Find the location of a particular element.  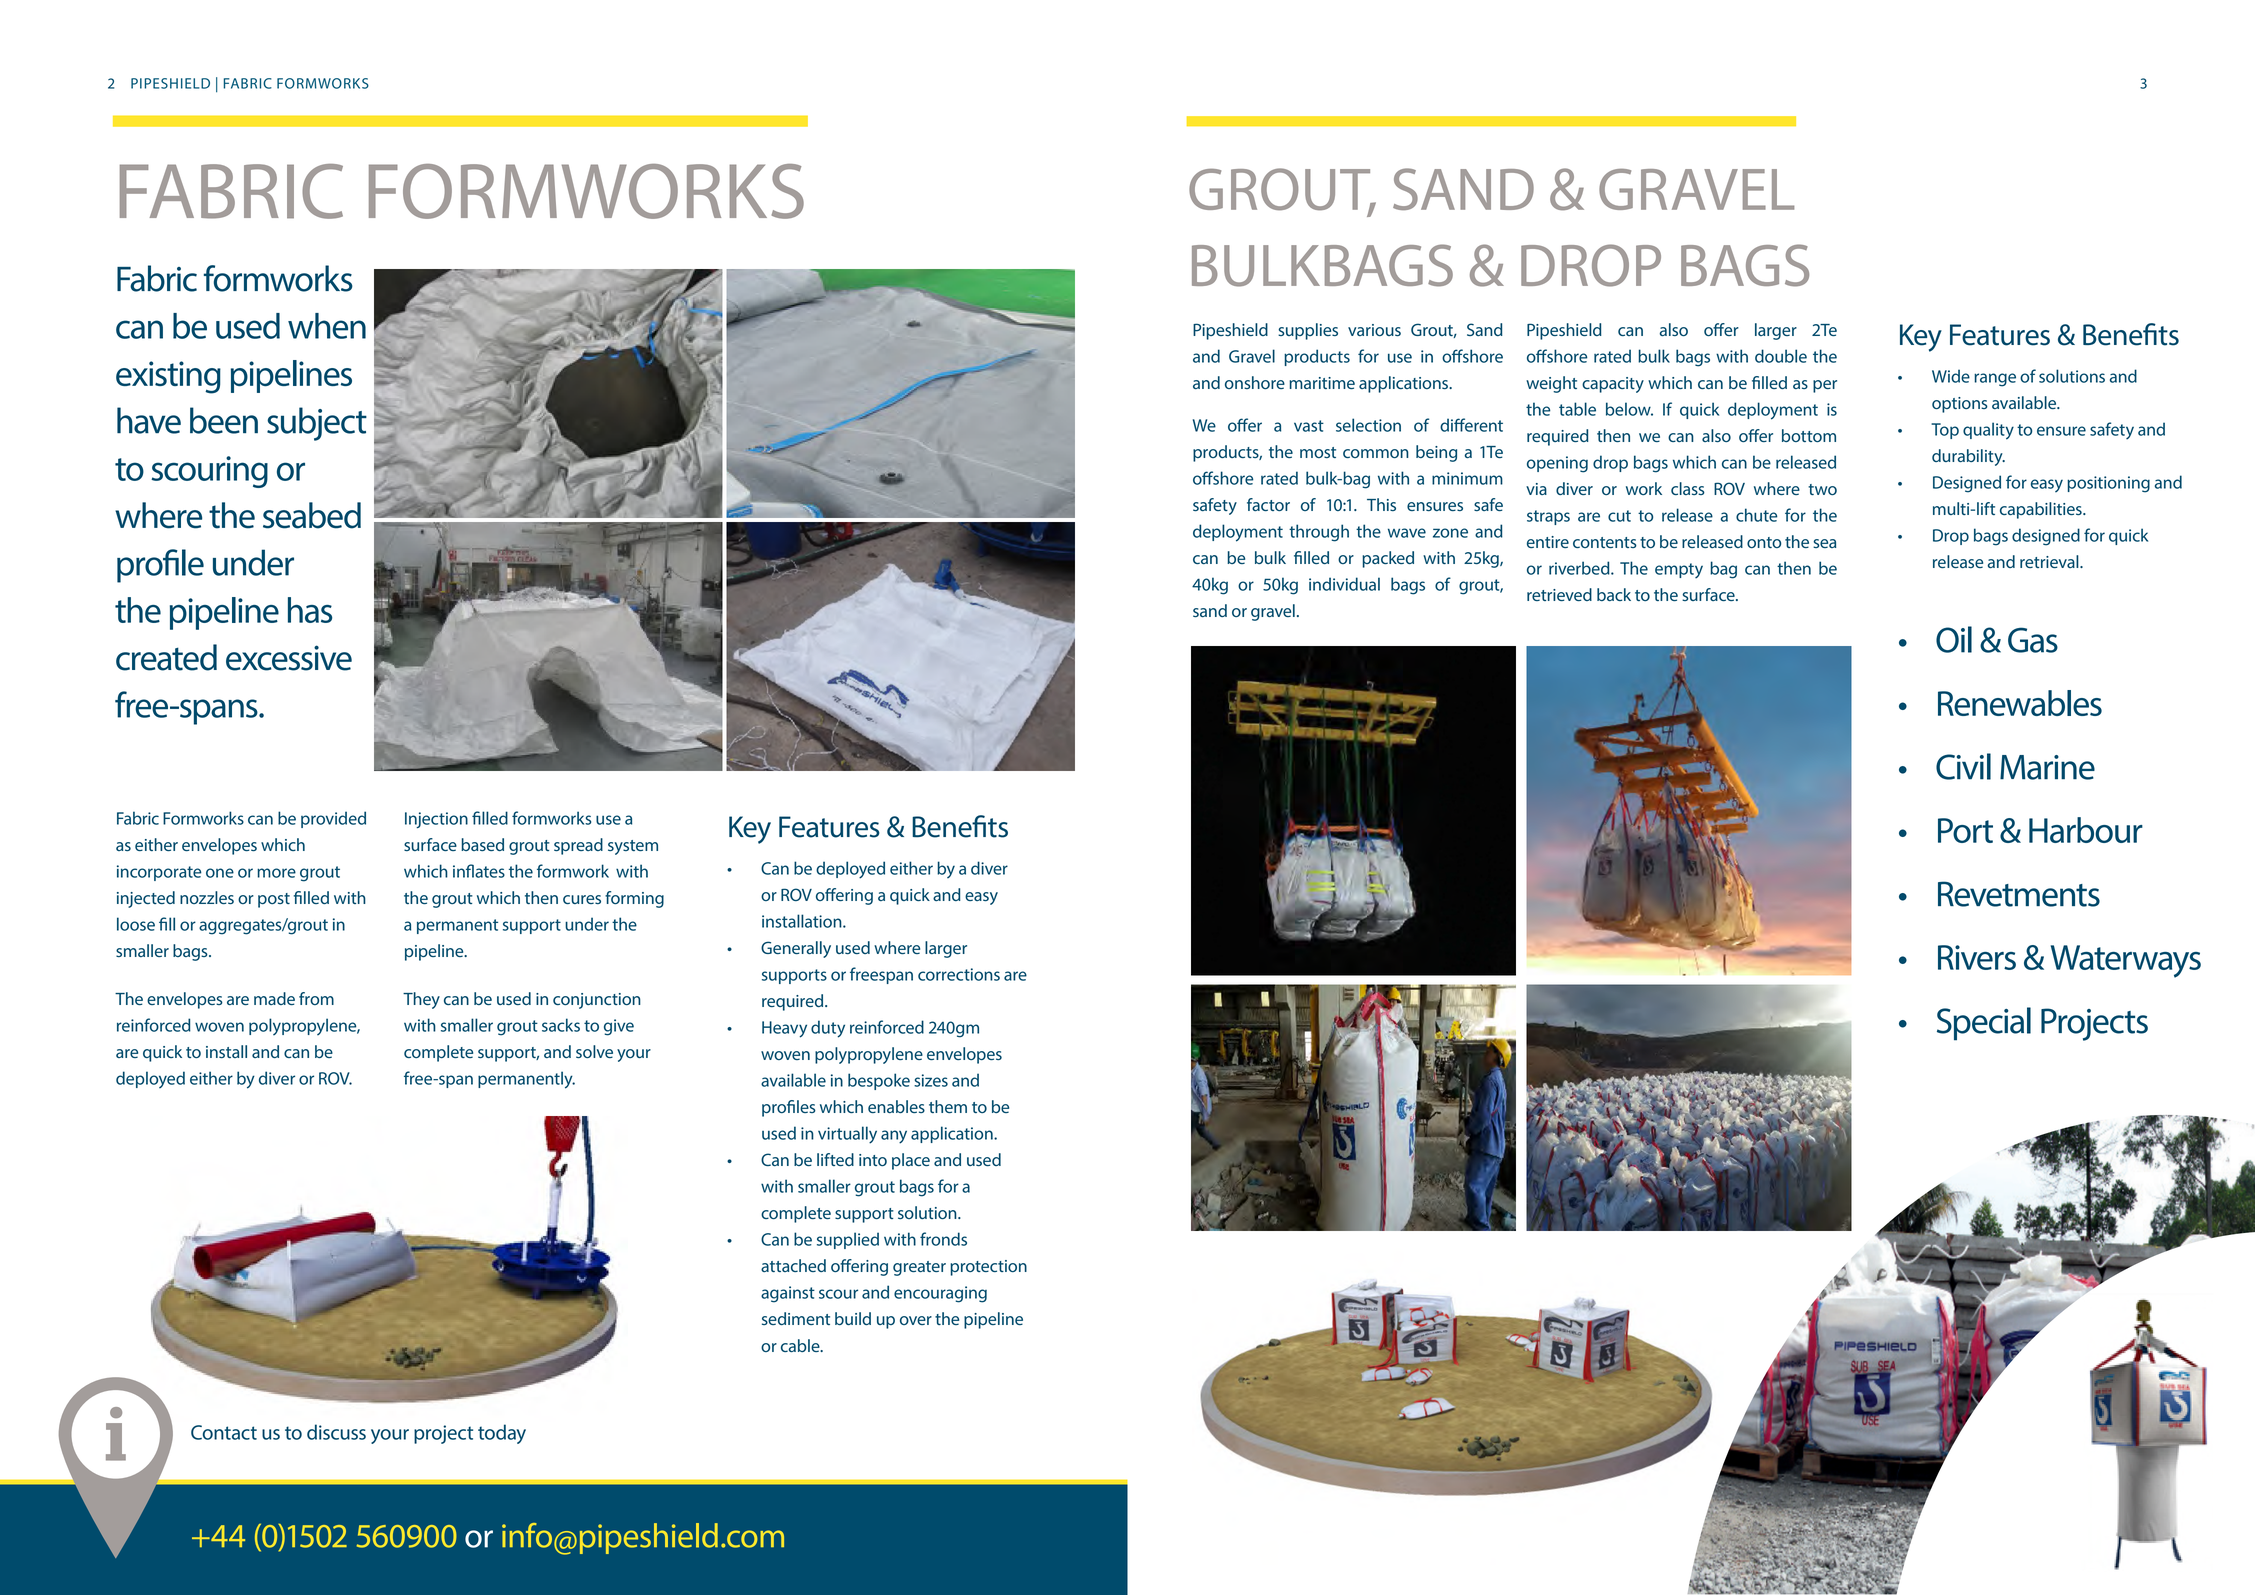

when is located at coordinates (327, 326).
